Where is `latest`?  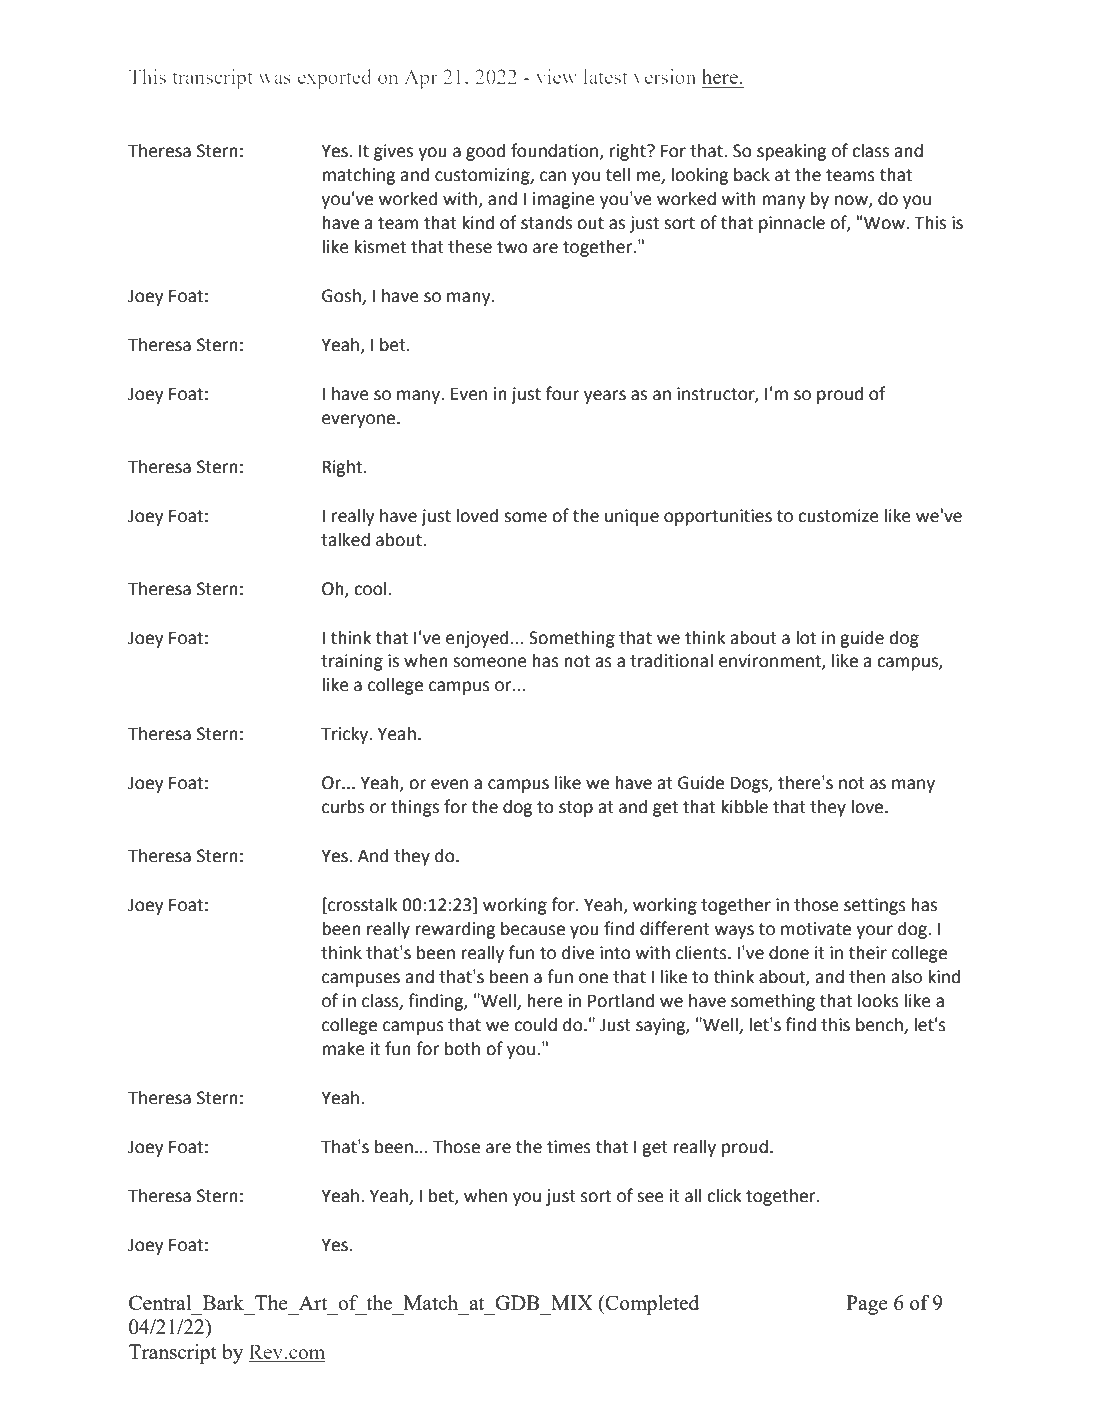 latest is located at coordinates (605, 76).
